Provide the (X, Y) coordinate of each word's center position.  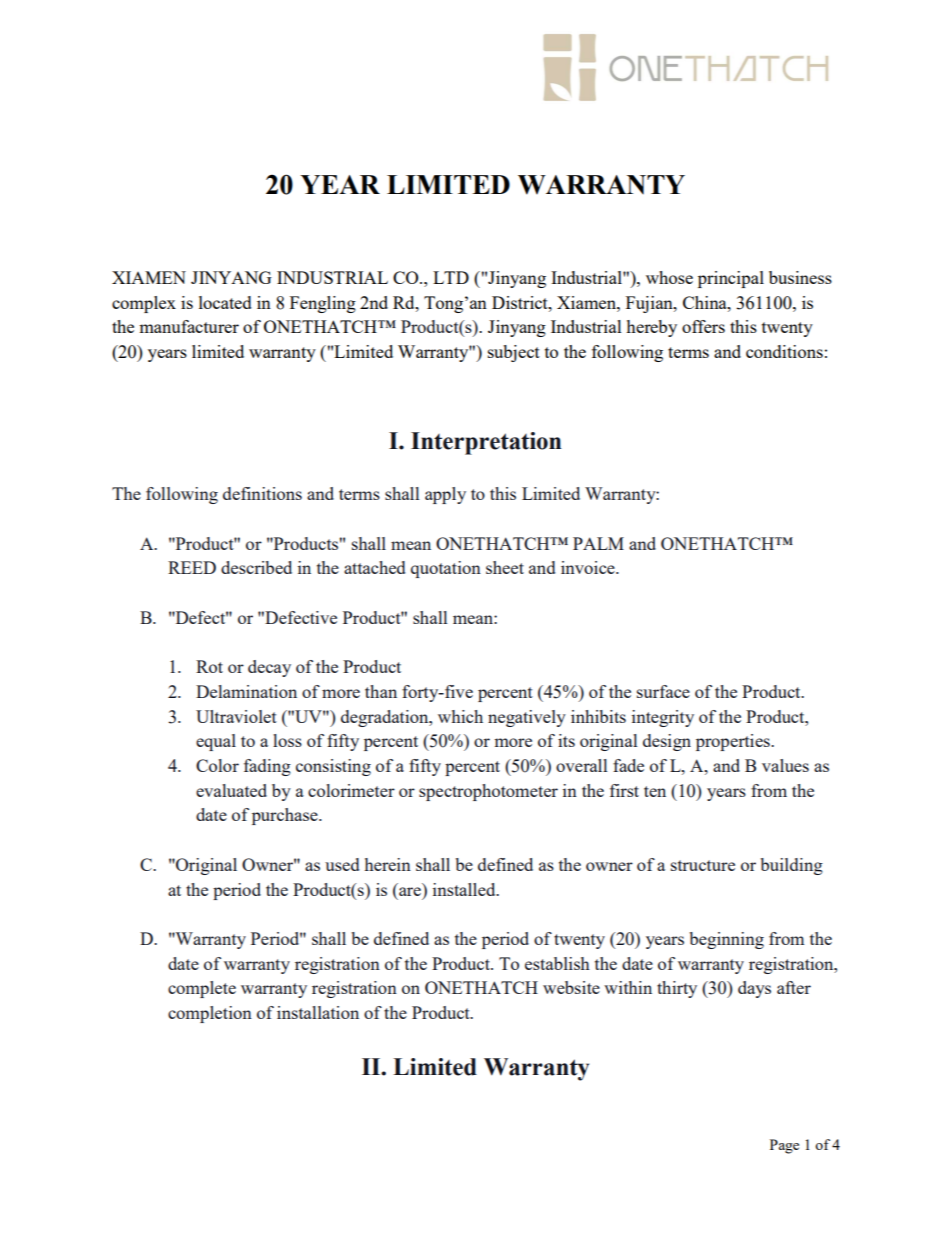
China (706, 302)
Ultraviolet (236, 716)
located (225, 302)
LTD (451, 277)
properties (734, 742)
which (460, 716)
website (571, 987)
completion (210, 1014)
